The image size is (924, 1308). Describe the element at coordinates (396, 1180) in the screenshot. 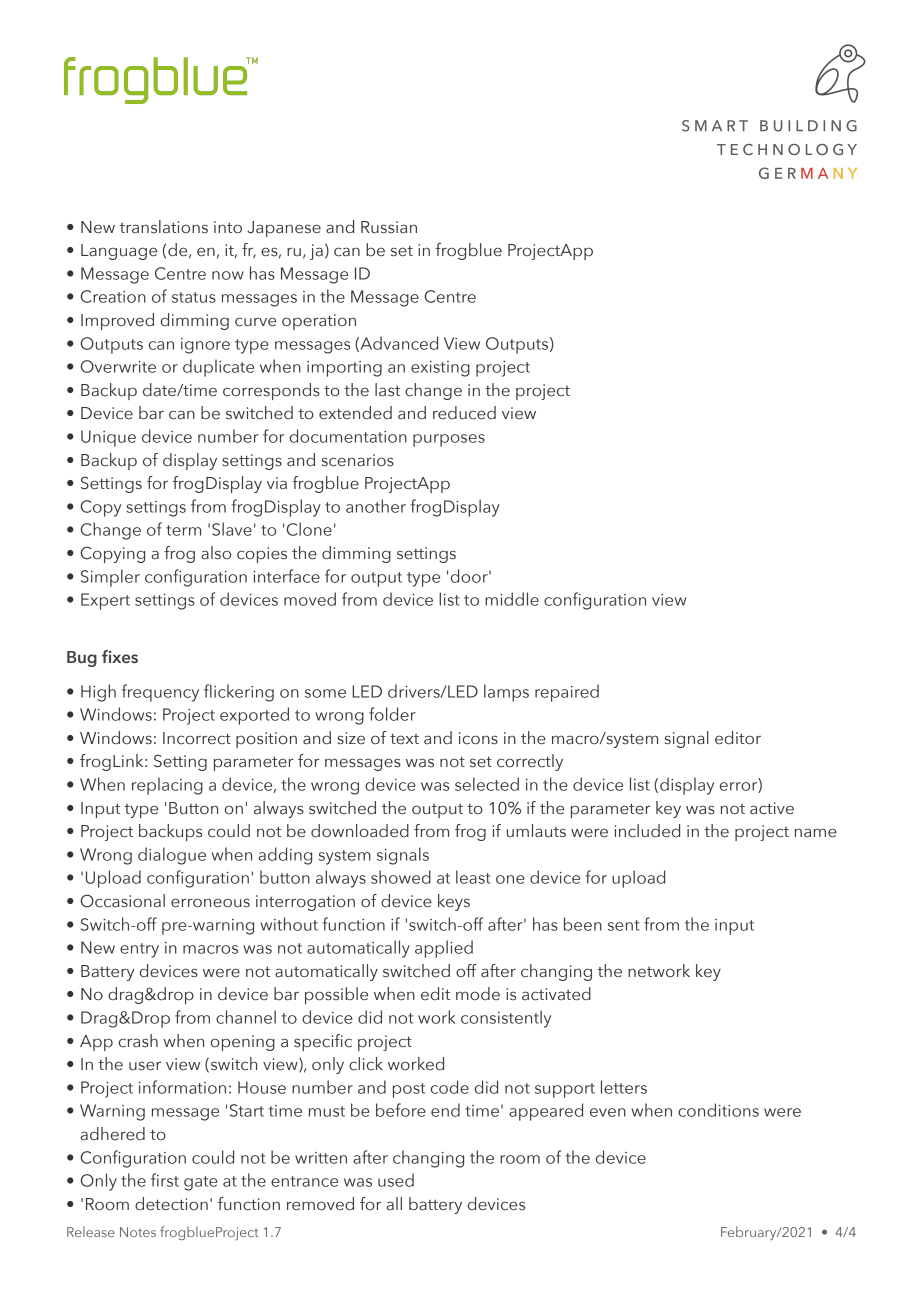

I see `used` at that location.
